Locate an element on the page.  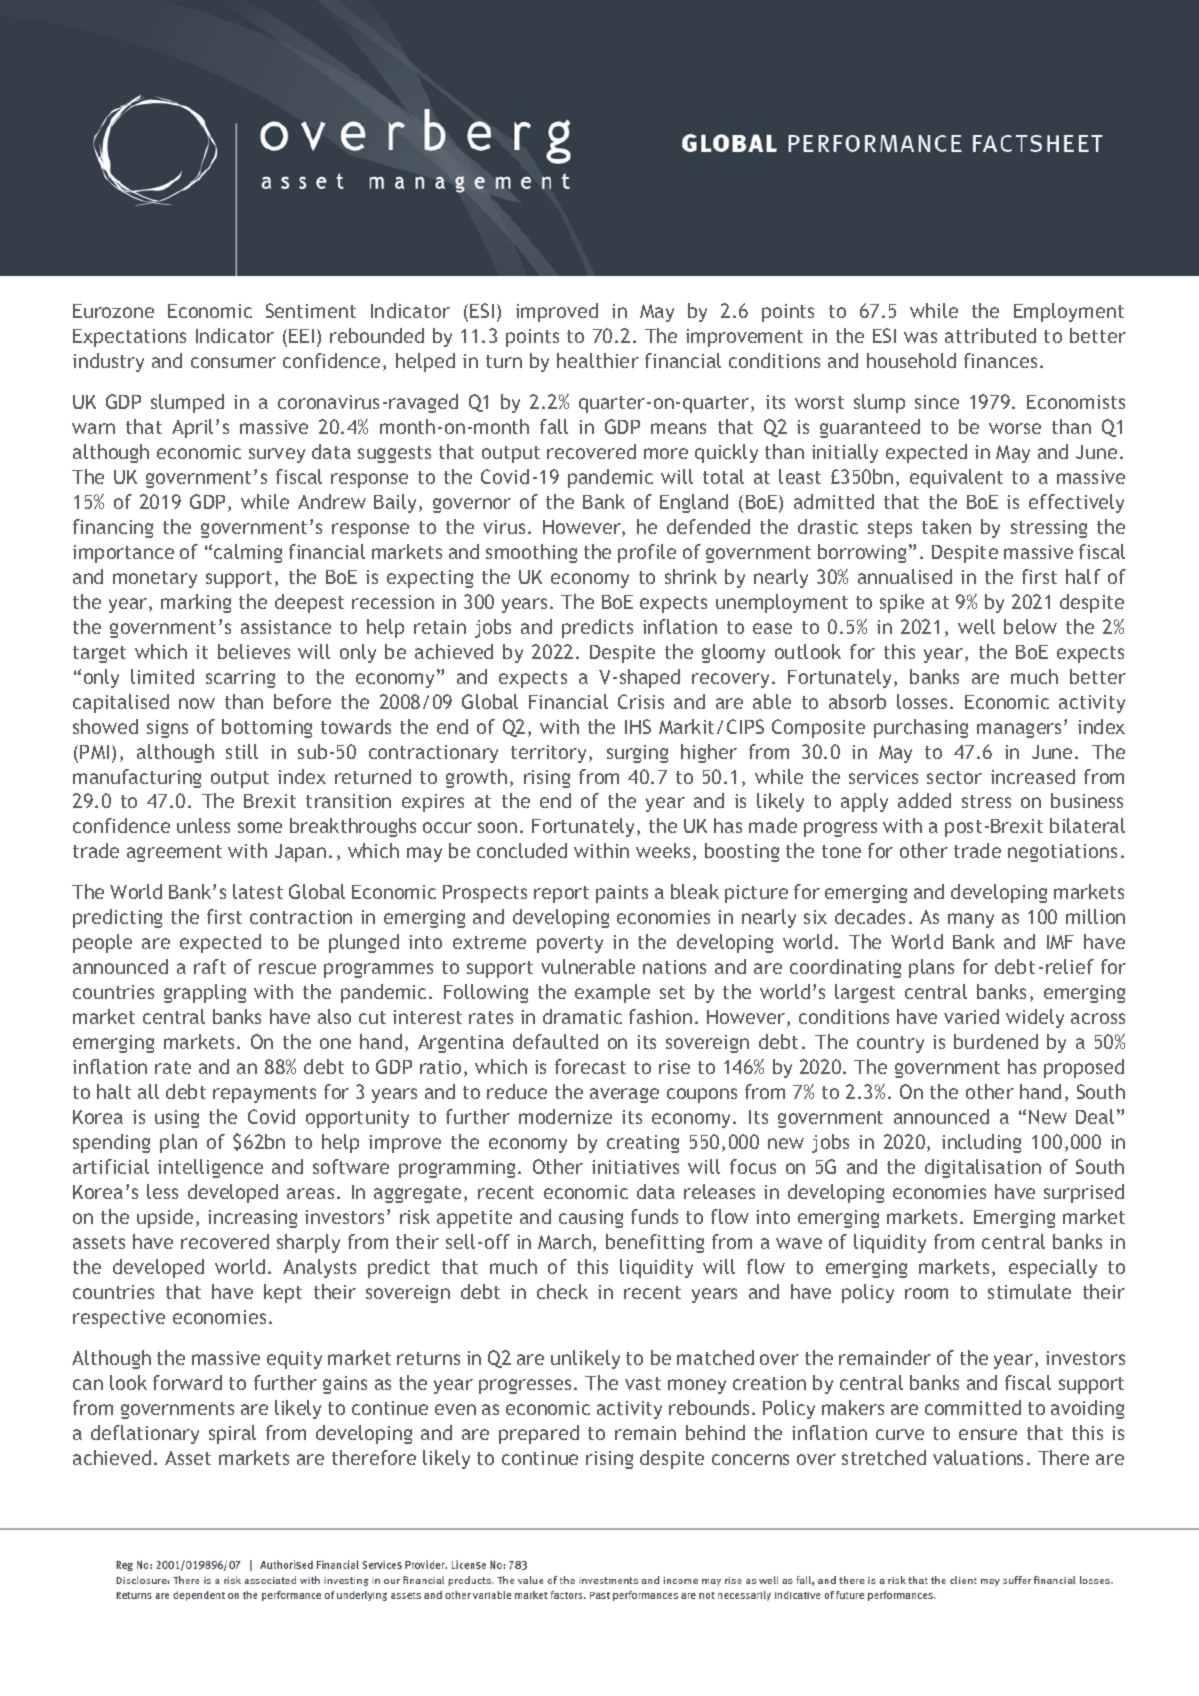
attributed is located at coordinates (990, 335).
